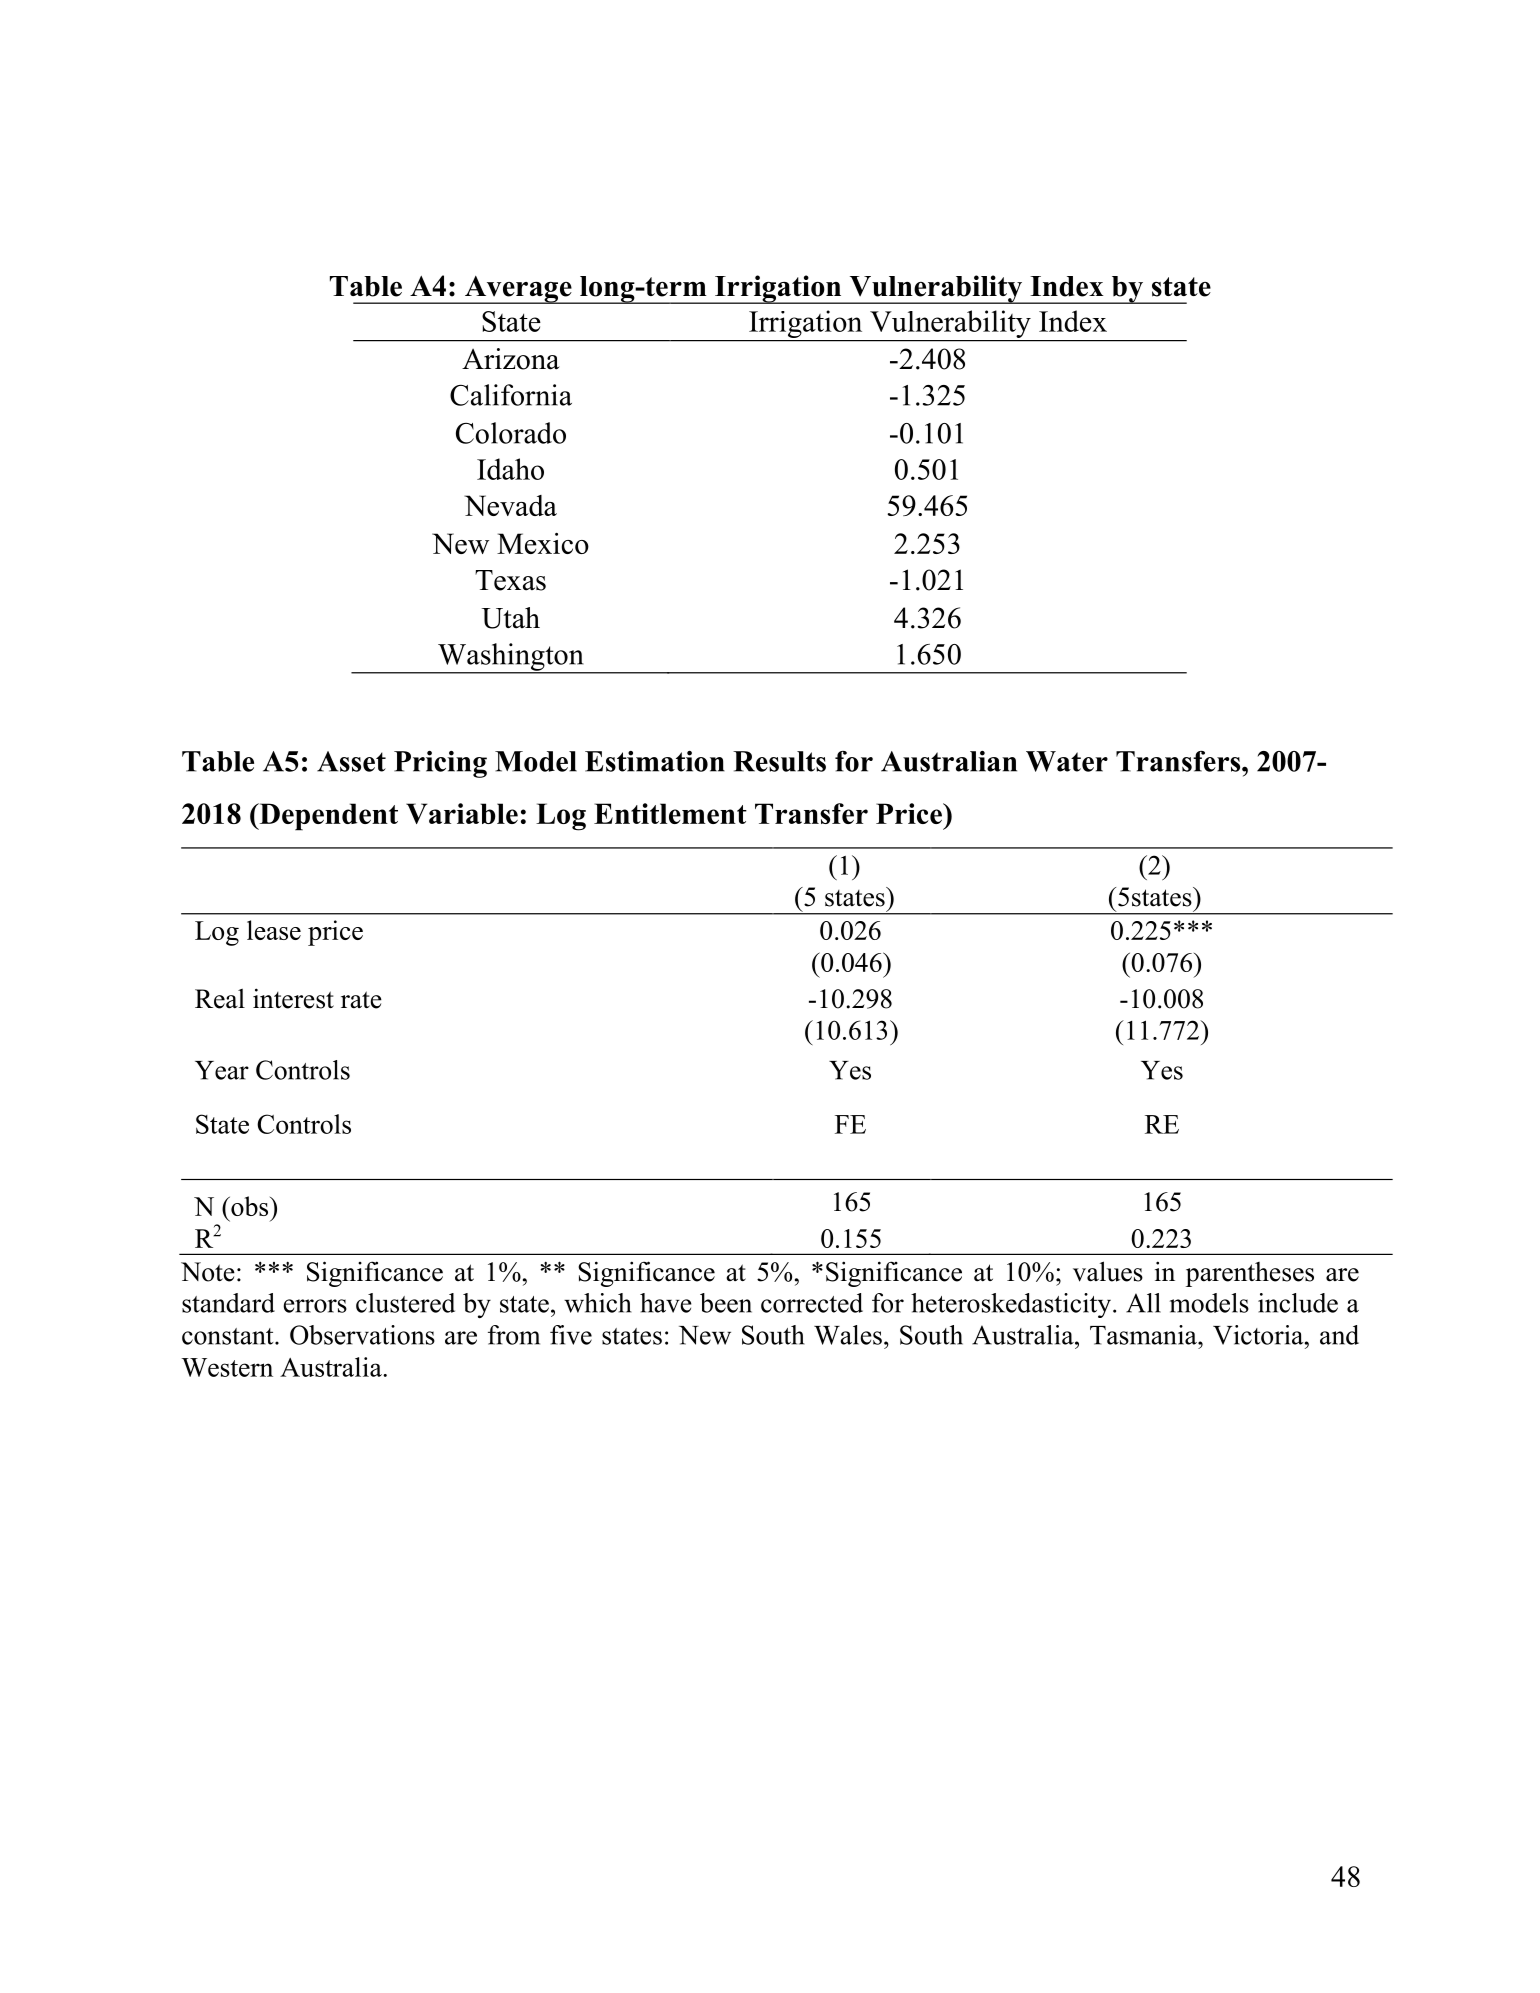  Describe the element at coordinates (1144, 1335) in the page. I see `Tasmania` at that location.
